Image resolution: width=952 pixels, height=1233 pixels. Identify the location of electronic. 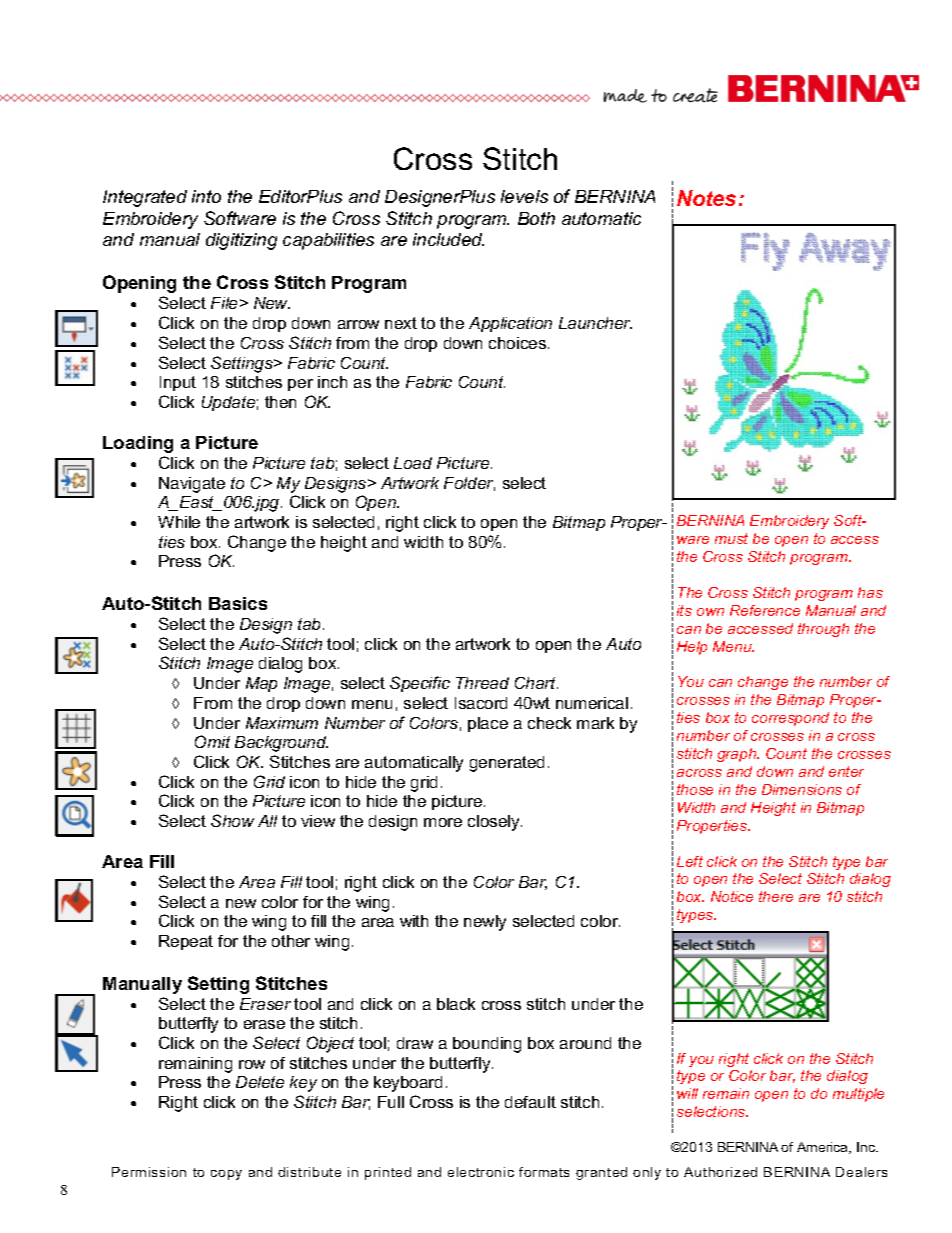
(481, 1172).
